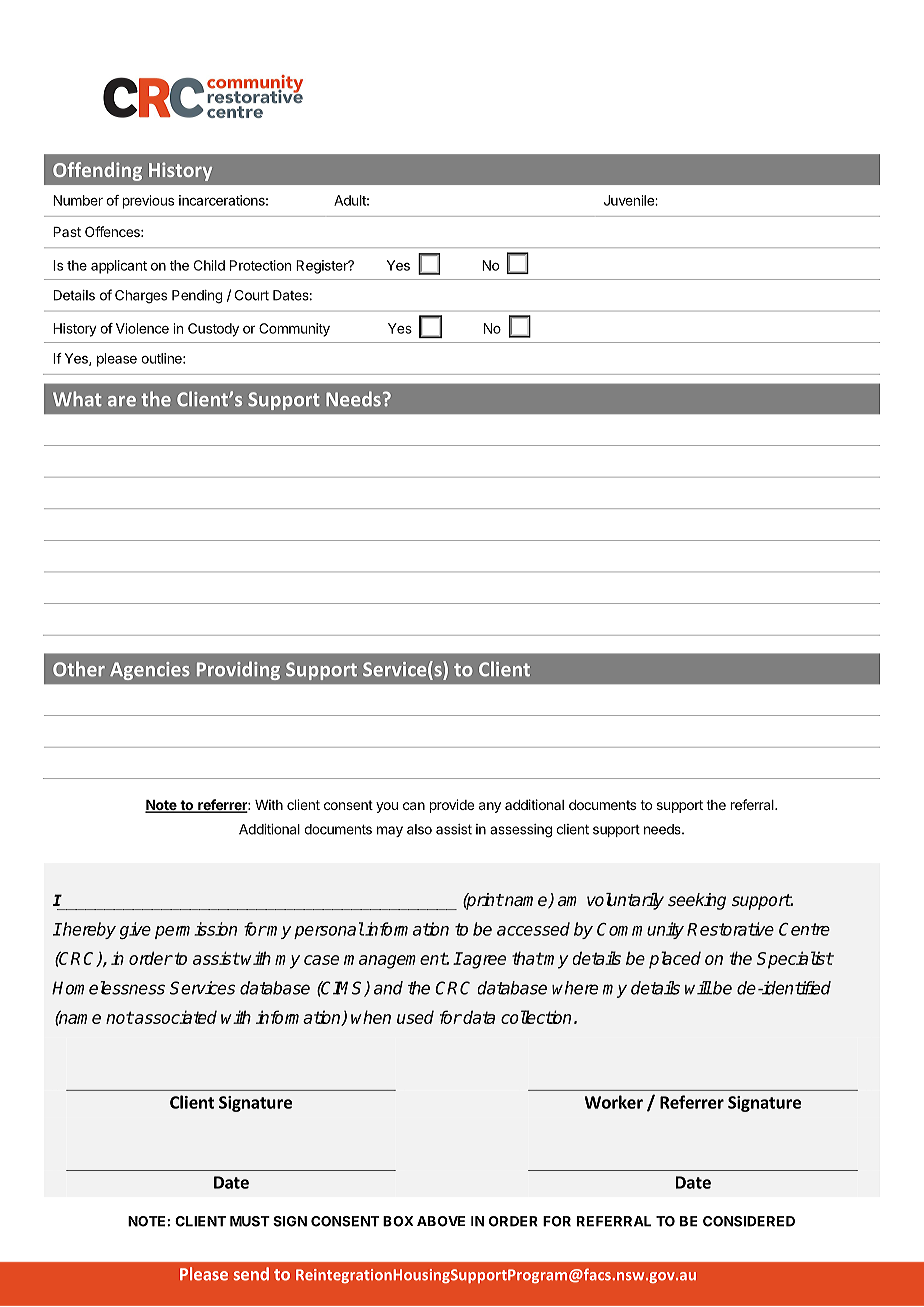 The width and height of the document is (924, 1307). What do you see at coordinates (698, 988) in the document?
I see `will` at bounding box center [698, 988].
